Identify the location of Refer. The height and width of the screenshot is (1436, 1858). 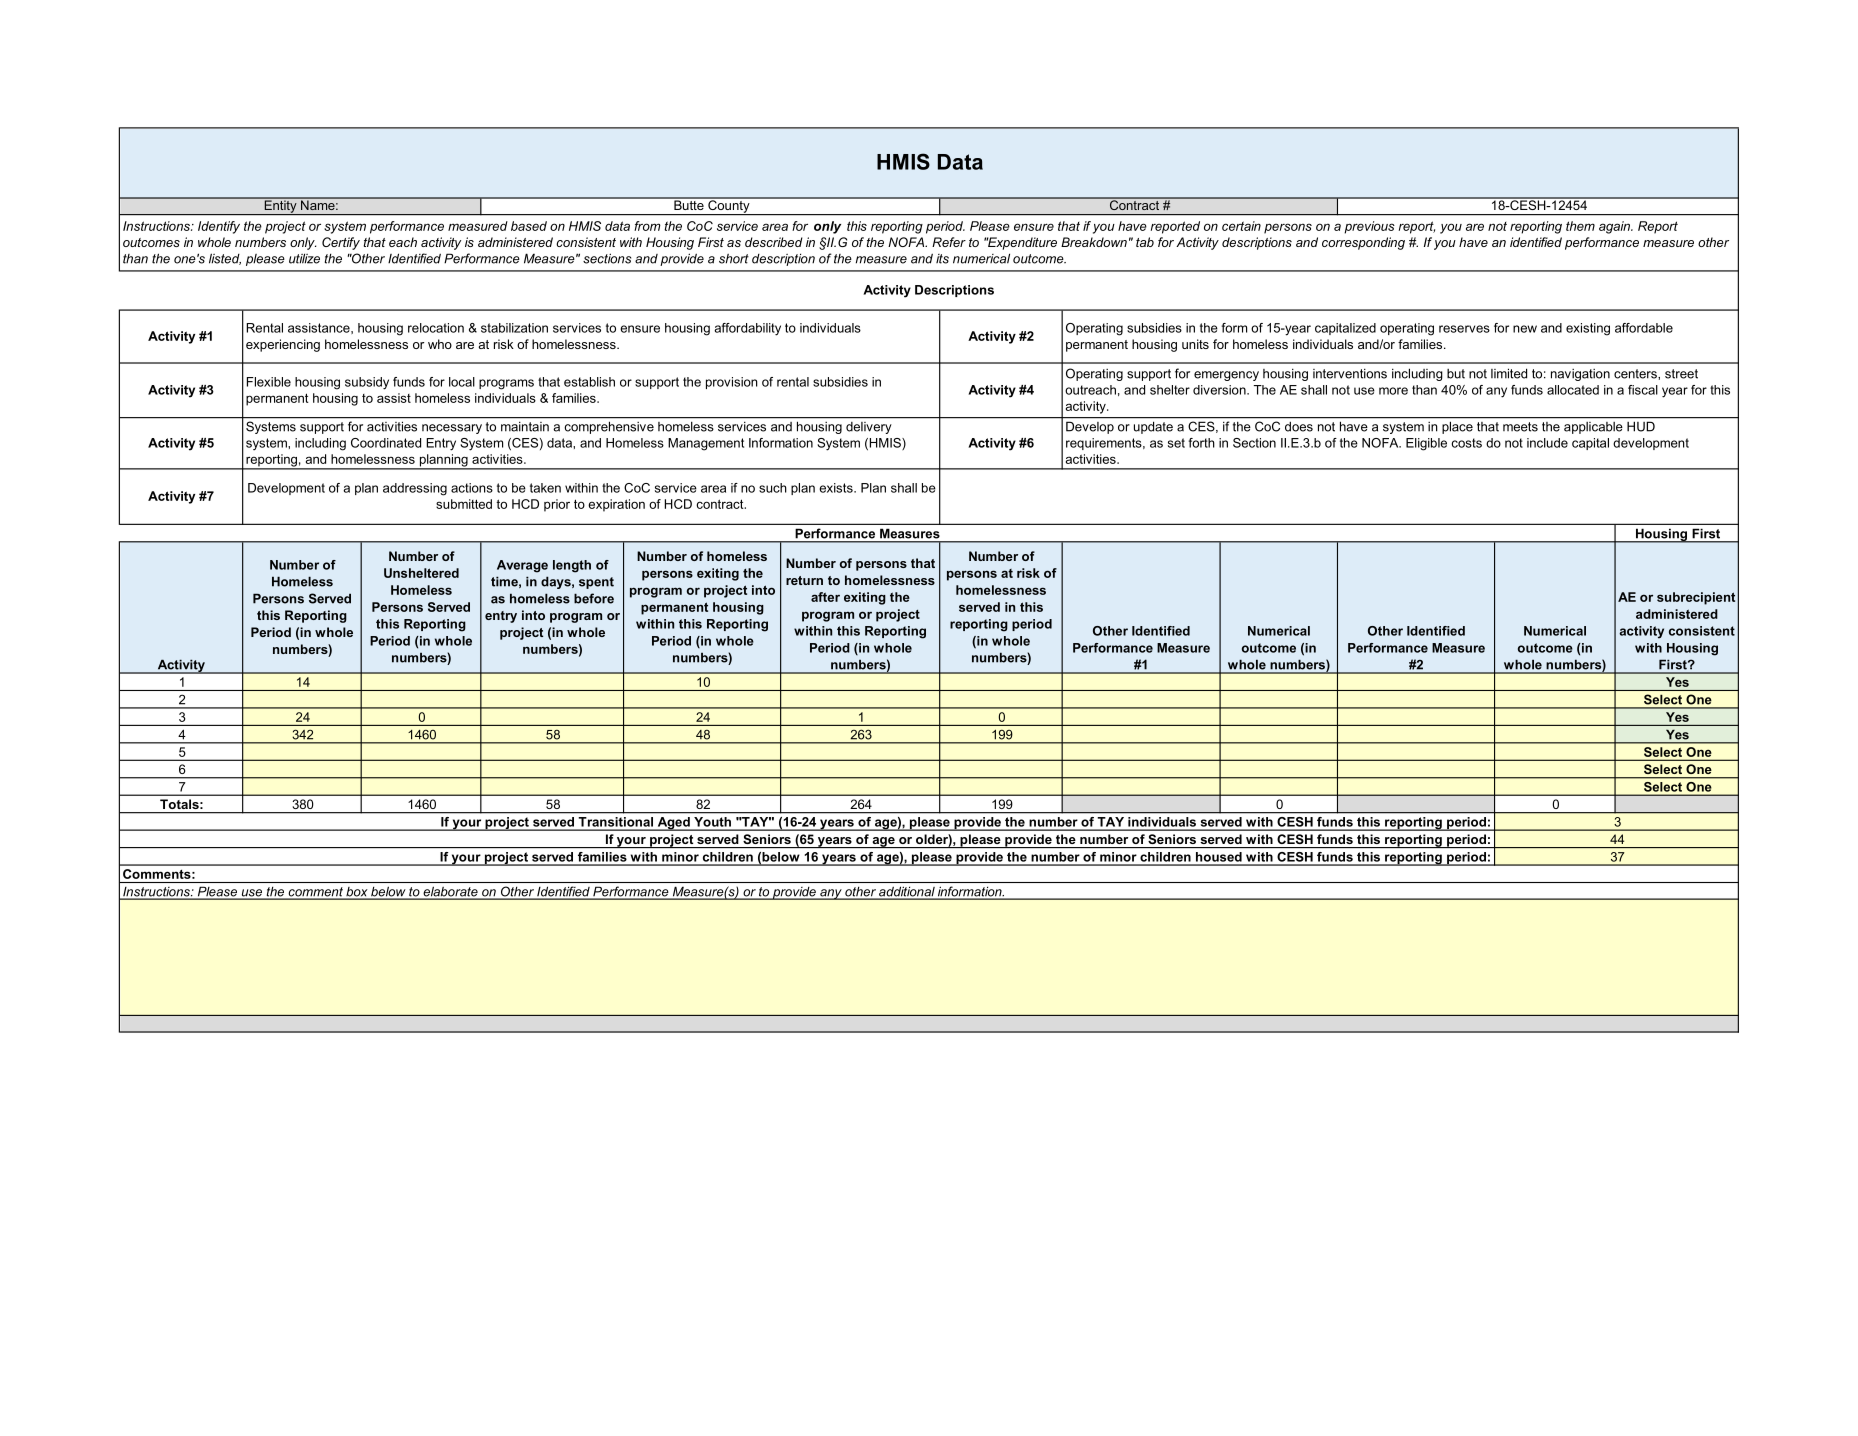
(949, 242).
